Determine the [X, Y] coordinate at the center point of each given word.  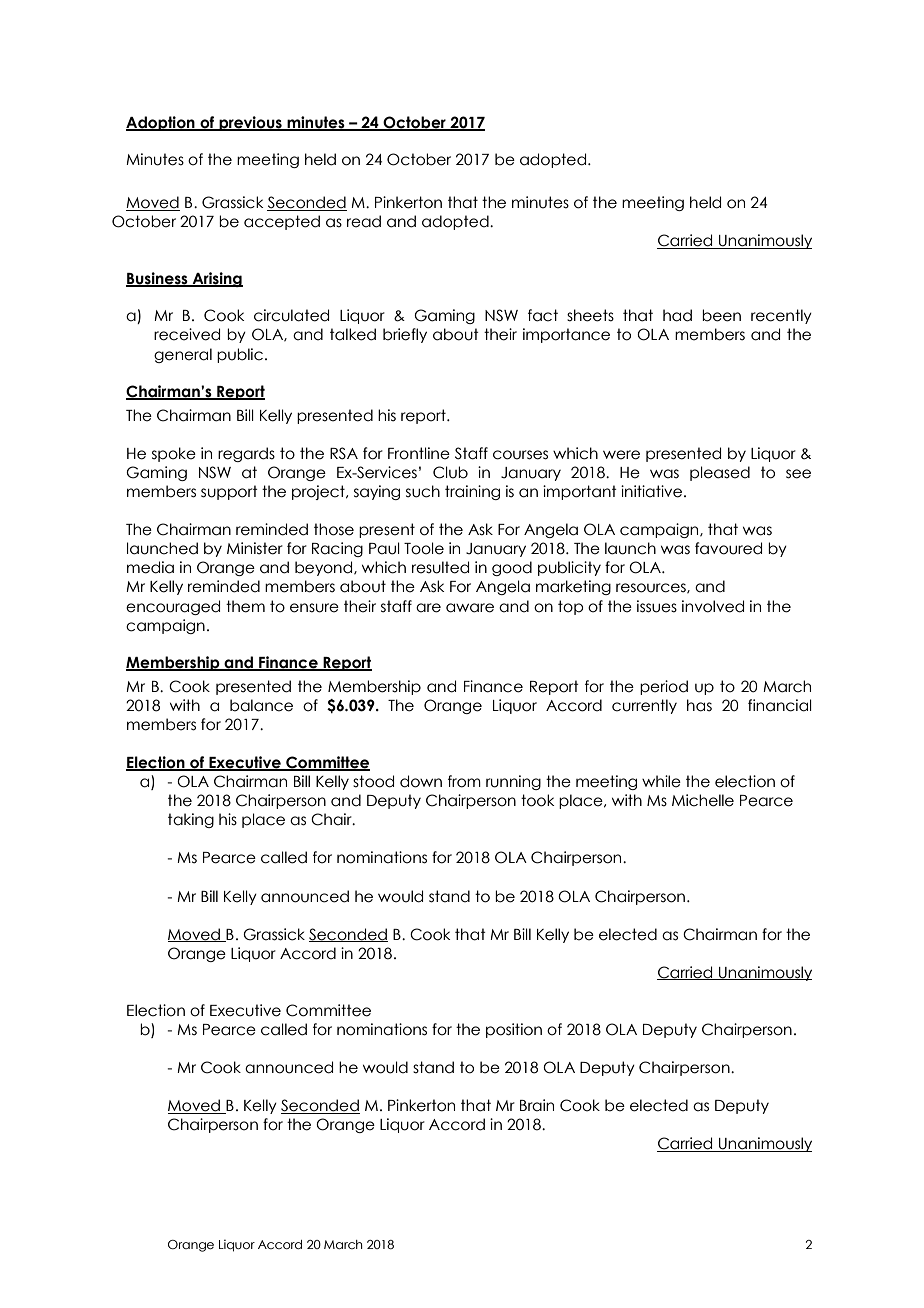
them [245, 606]
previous [250, 123]
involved [713, 606]
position [514, 1030]
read [364, 221]
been [721, 315]
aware [470, 608]
